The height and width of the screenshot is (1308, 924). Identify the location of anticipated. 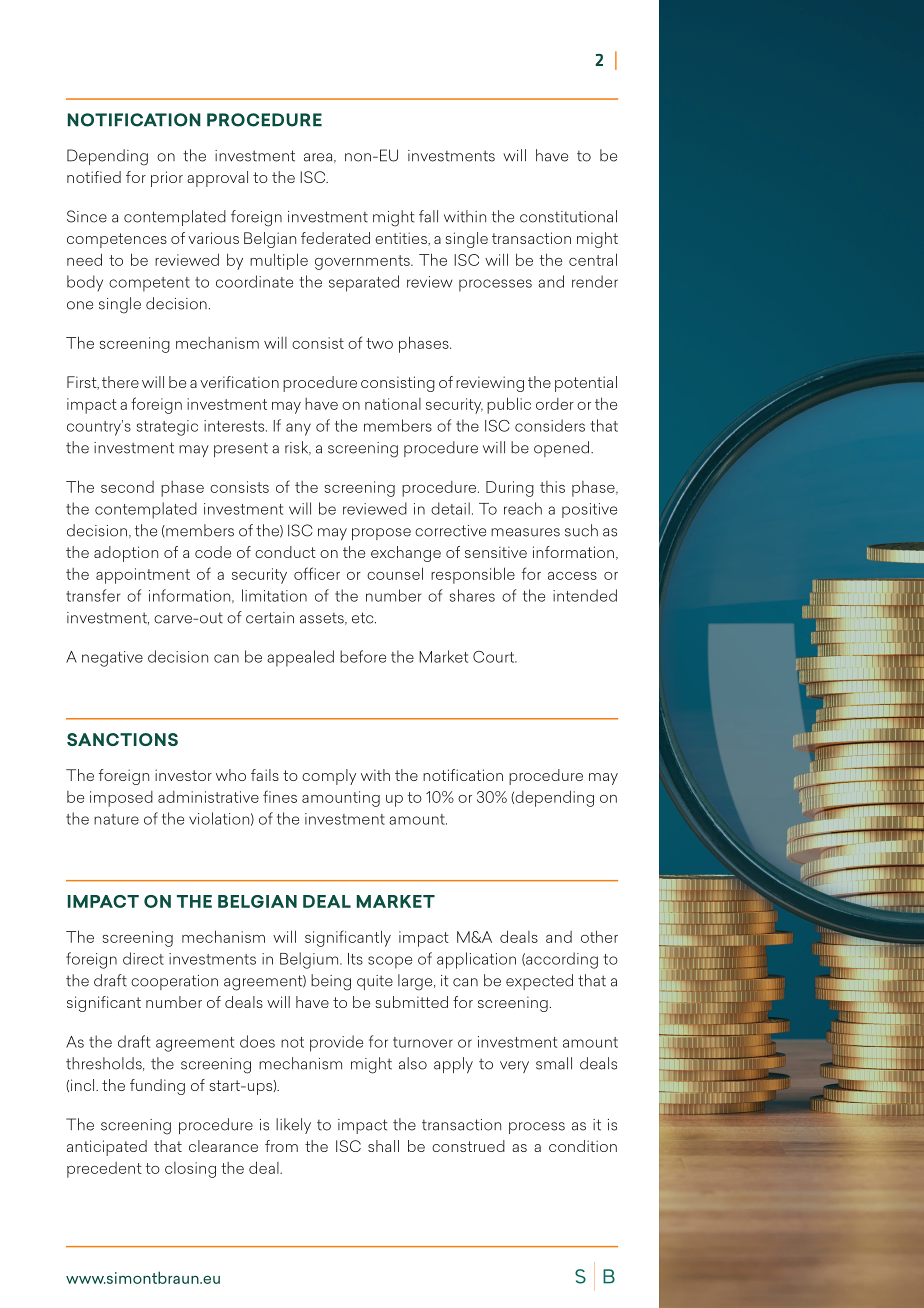
(107, 1148).
